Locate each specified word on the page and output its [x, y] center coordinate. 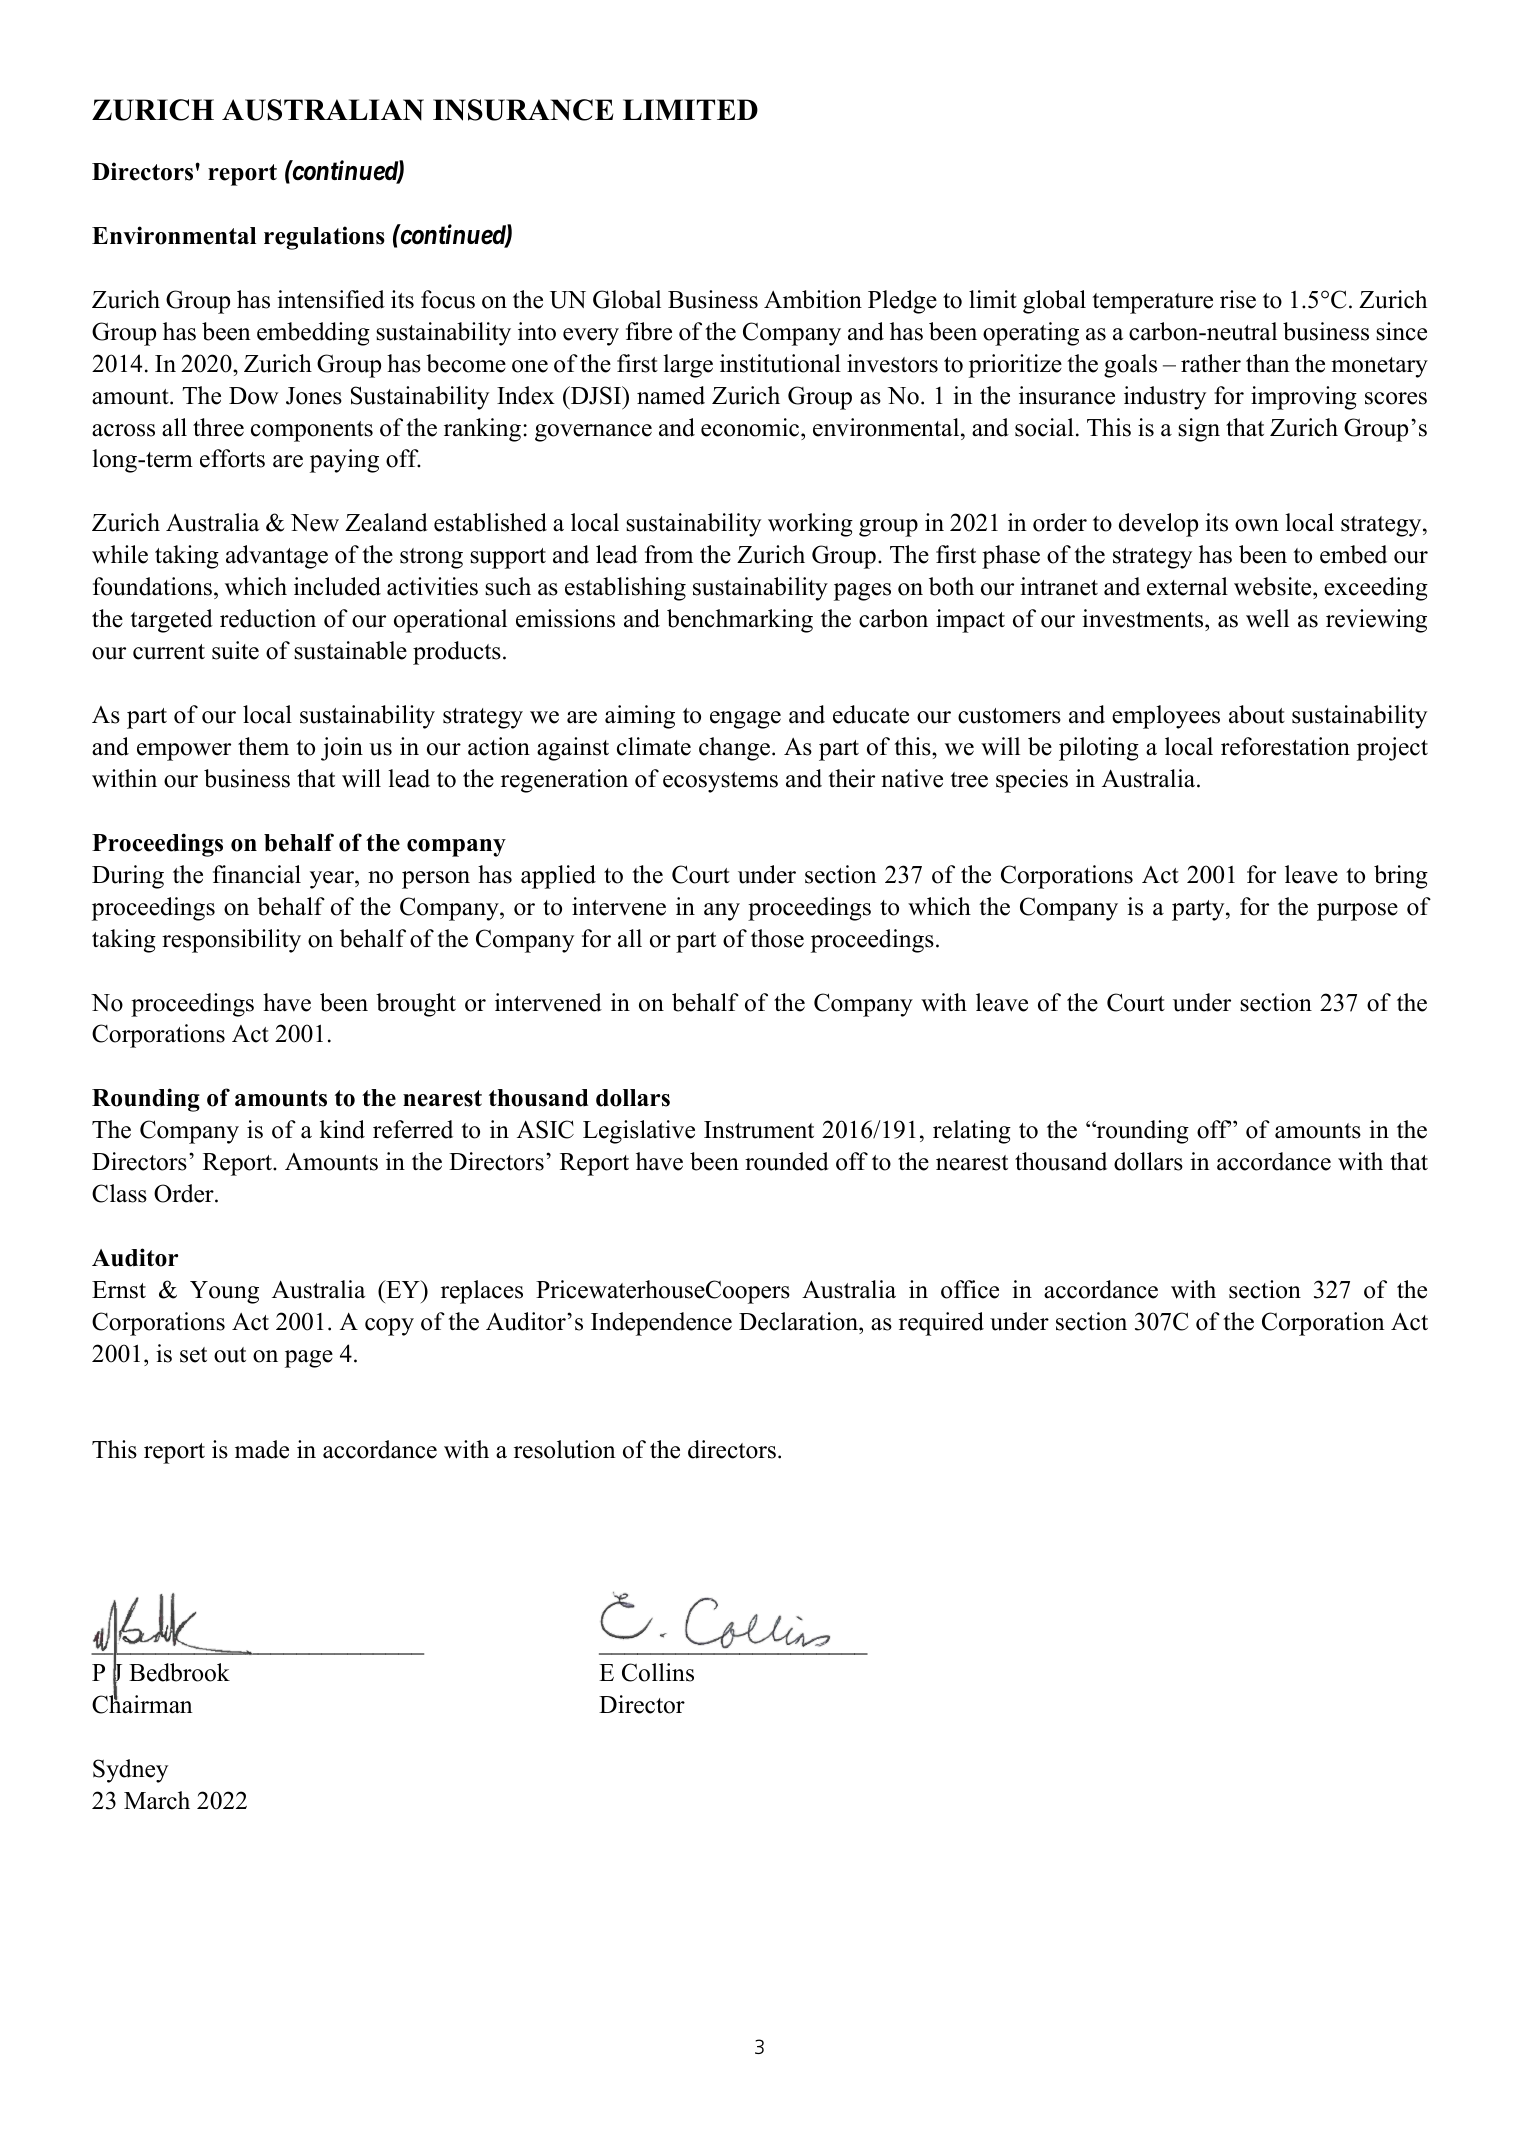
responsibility [231, 941]
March [157, 1800]
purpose [1357, 912]
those [777, 938]
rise [1238, 299]
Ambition [813, 299]
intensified [331, 299]
